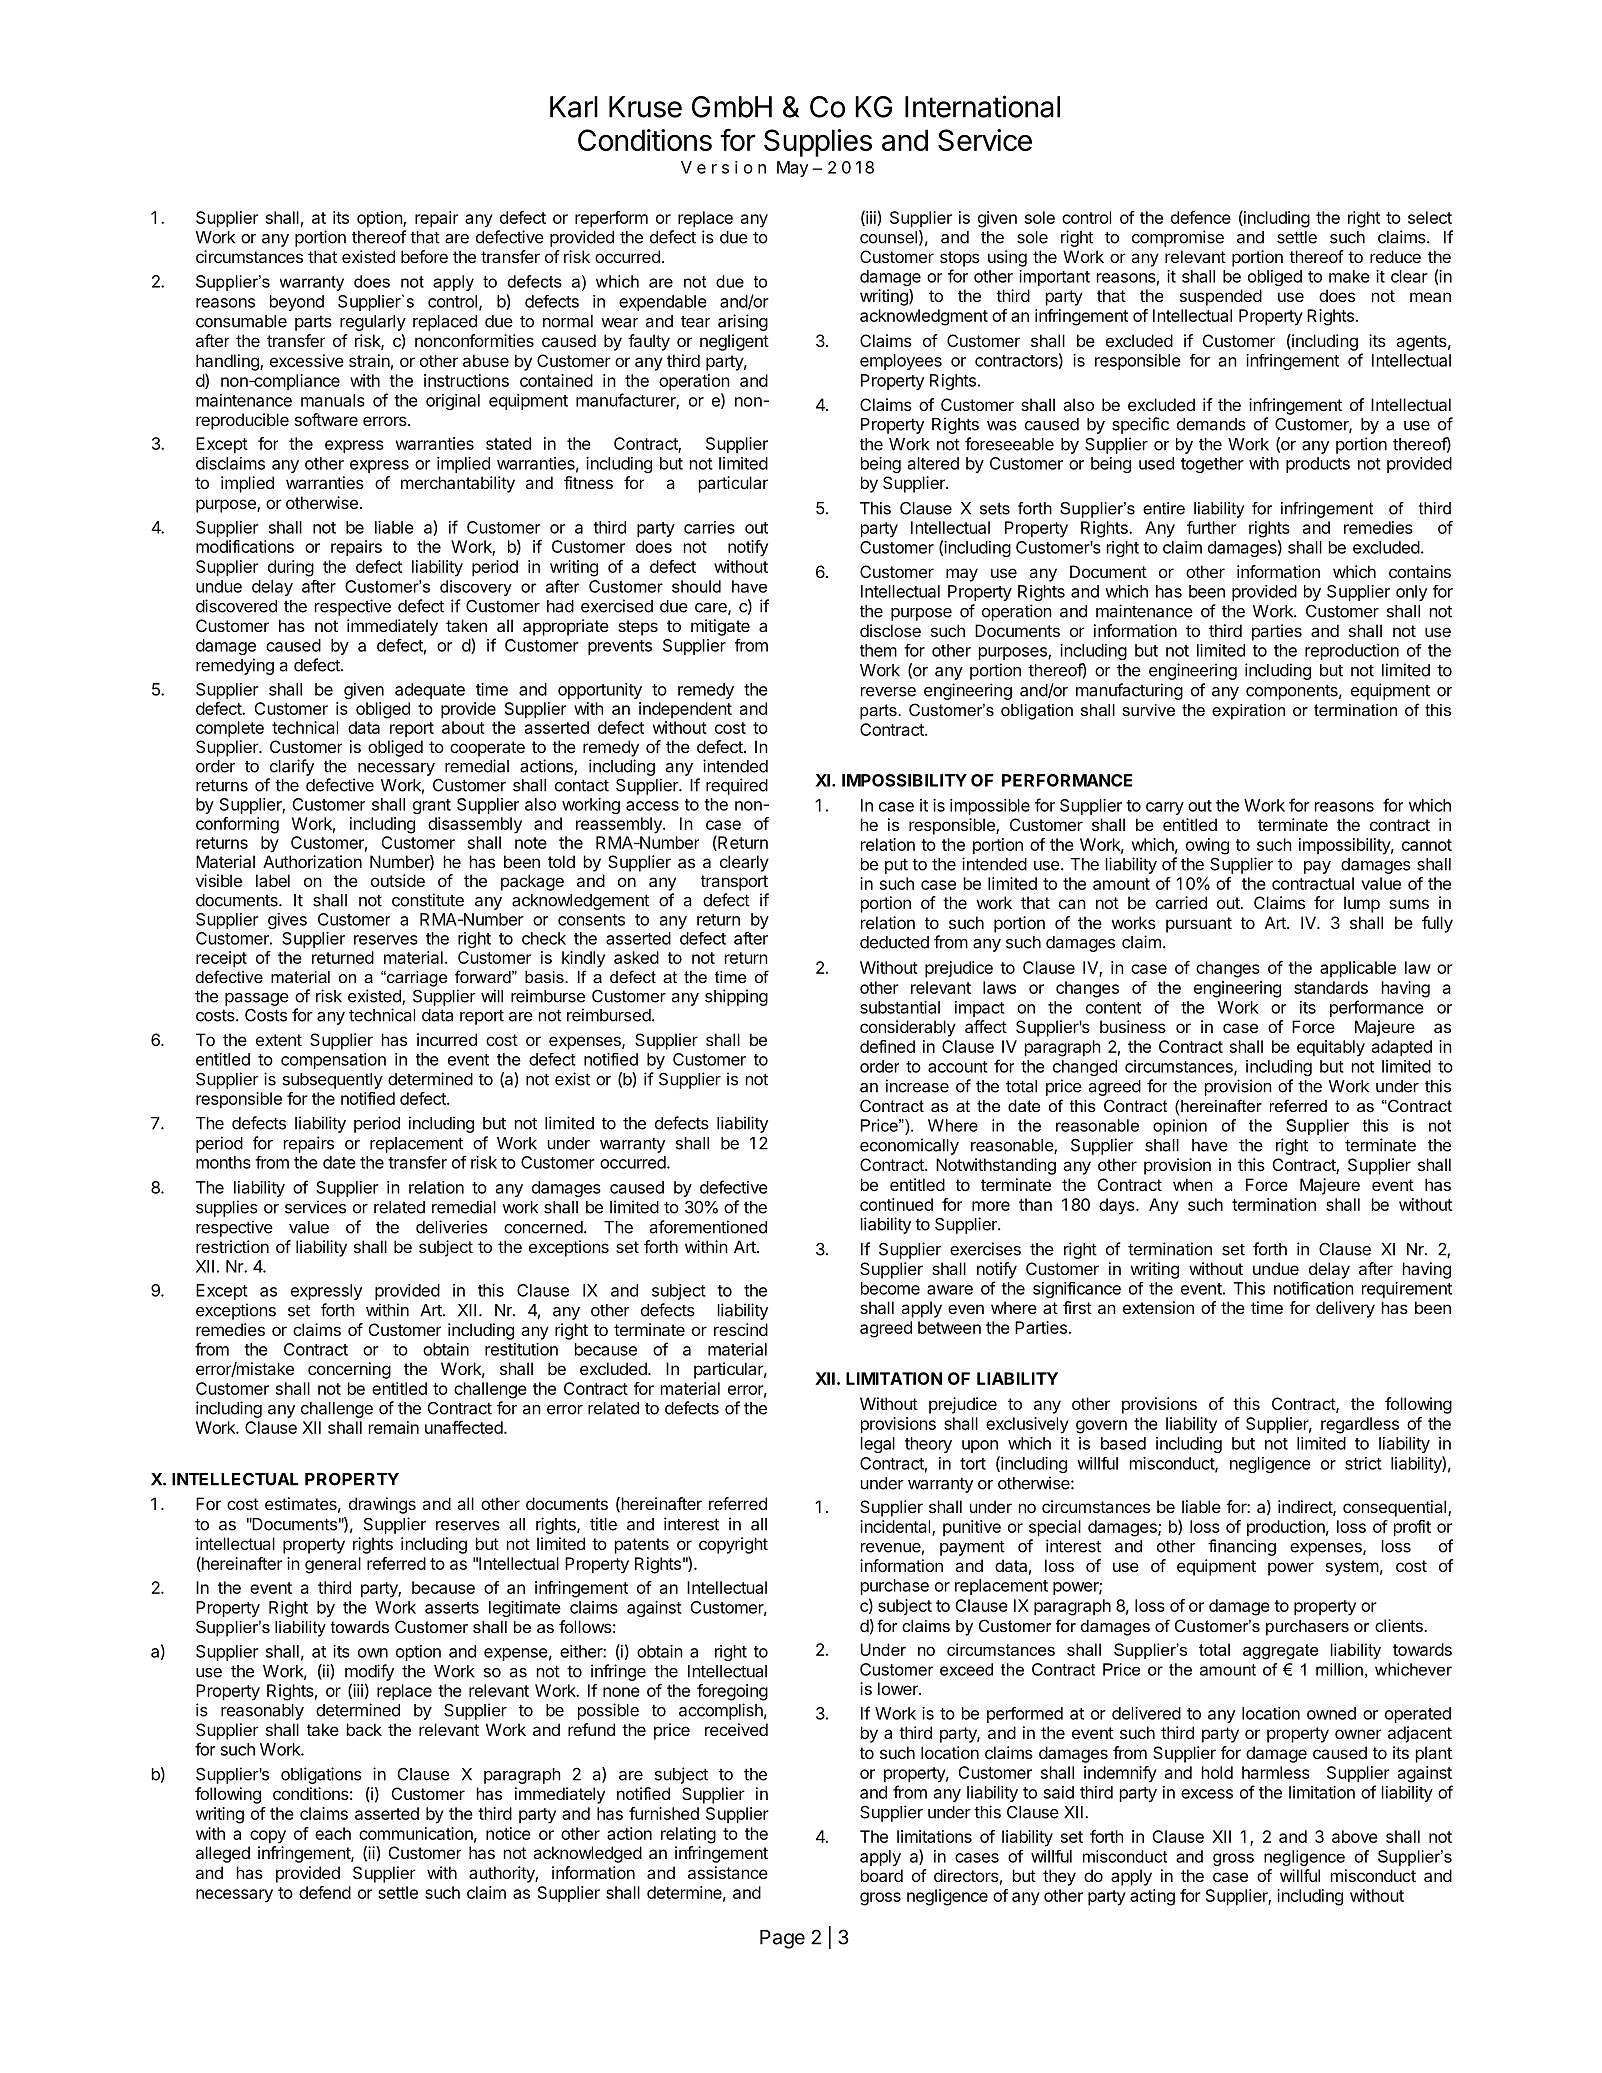 The image size is (1602, 2073). Describe the element at coordinates (888, 692) in the document. I see `reverse` at that location.
